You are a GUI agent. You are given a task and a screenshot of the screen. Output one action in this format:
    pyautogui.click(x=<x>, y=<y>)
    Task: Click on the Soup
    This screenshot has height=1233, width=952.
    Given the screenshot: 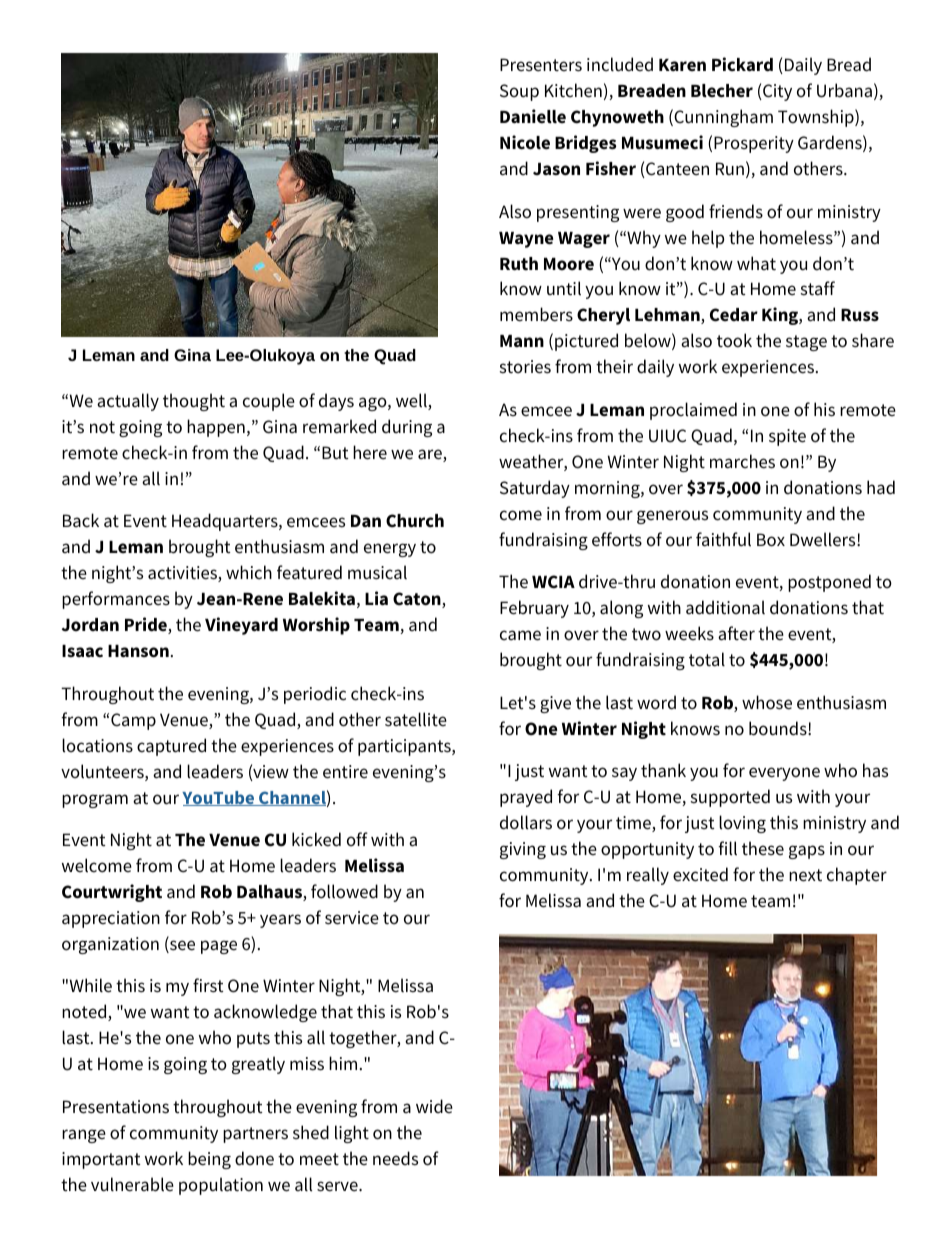 What is the action you would take?
    pyautogui.click(x=519, y=92)
